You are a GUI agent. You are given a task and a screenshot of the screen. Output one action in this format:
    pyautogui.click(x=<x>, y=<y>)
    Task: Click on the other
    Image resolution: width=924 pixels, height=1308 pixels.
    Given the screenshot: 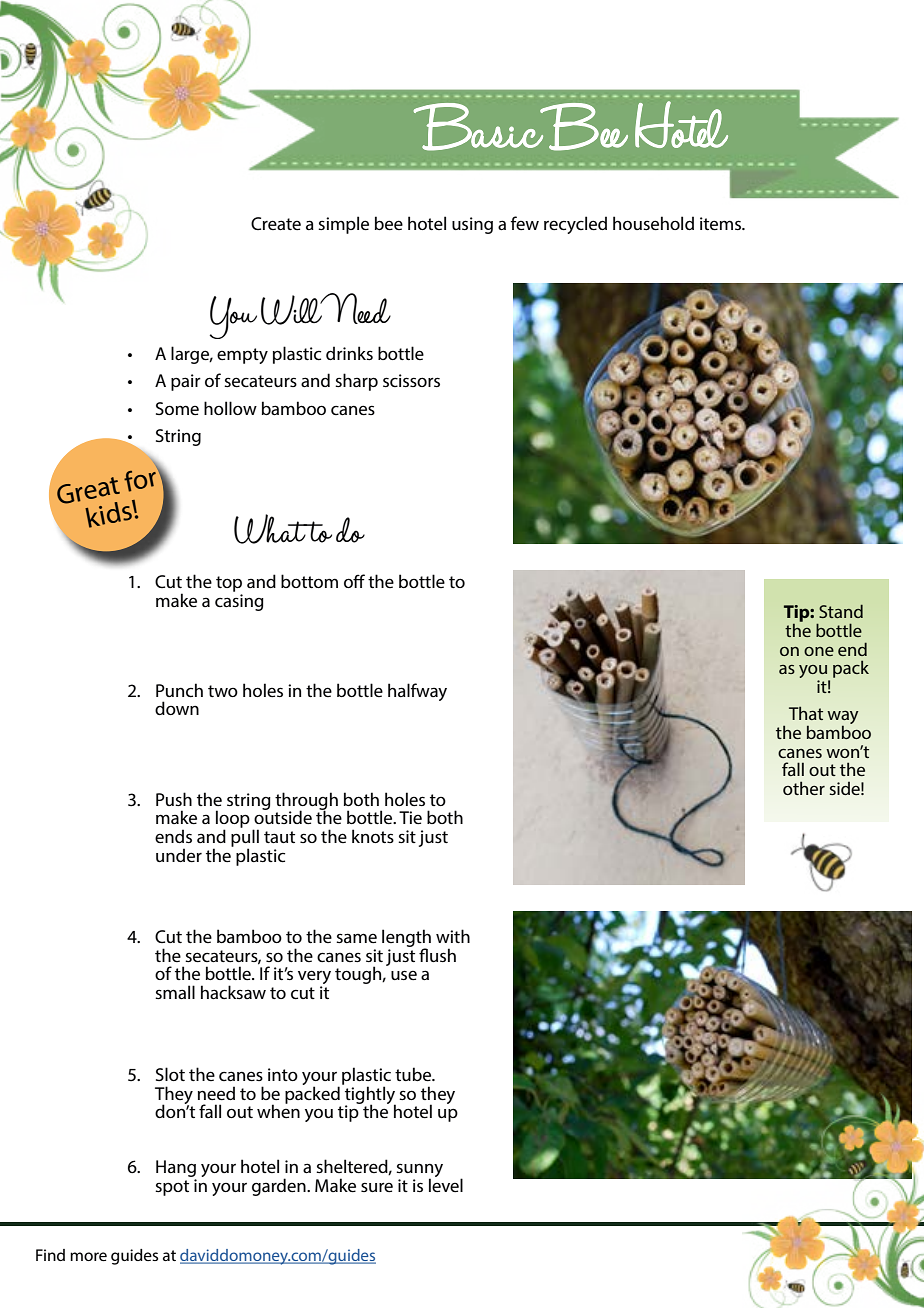 What is the action you would take?
    pyautogui.click(x=804, y=788)
